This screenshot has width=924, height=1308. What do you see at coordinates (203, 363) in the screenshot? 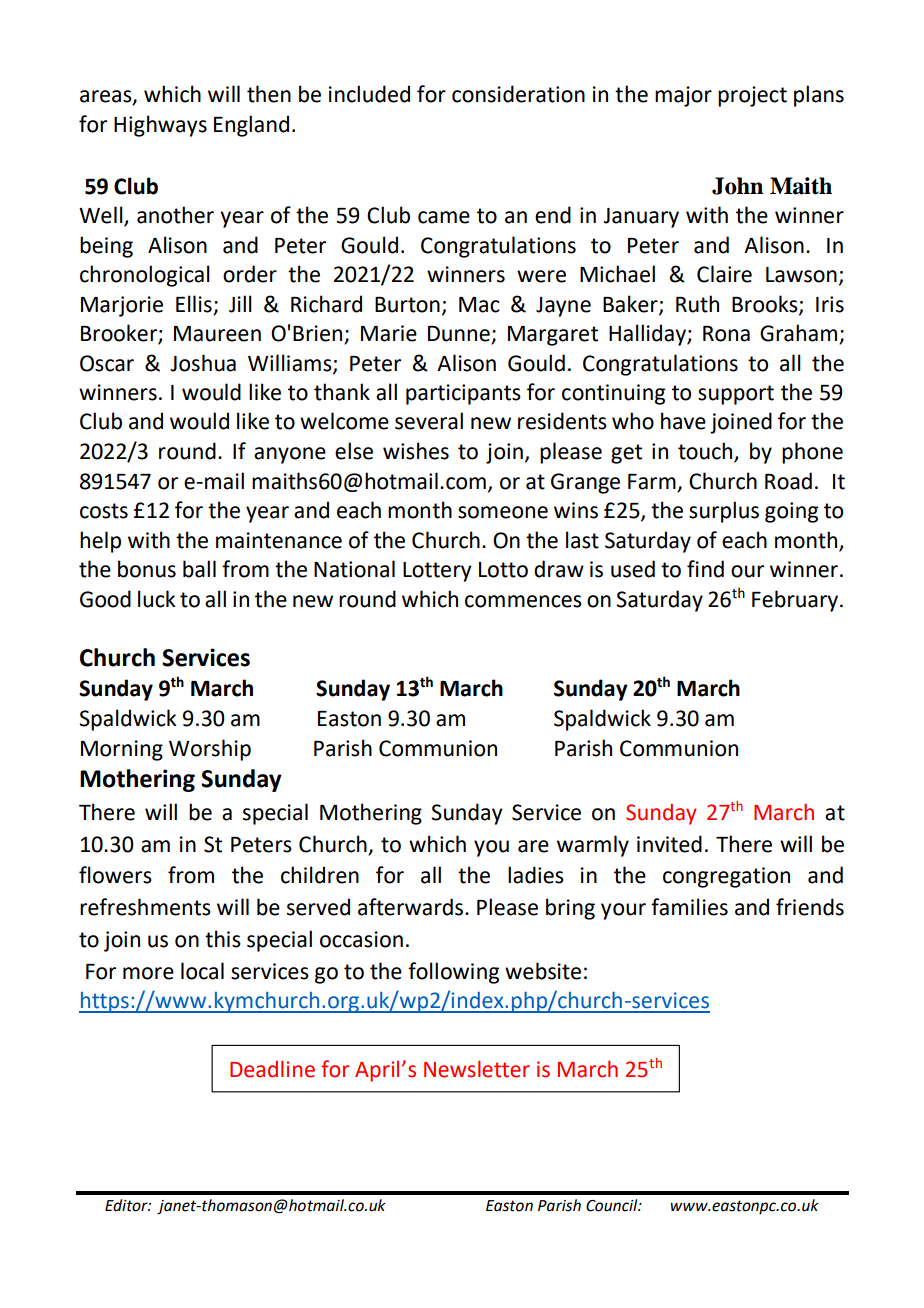
I see `Joshua` at bounding box center [203, 363].
